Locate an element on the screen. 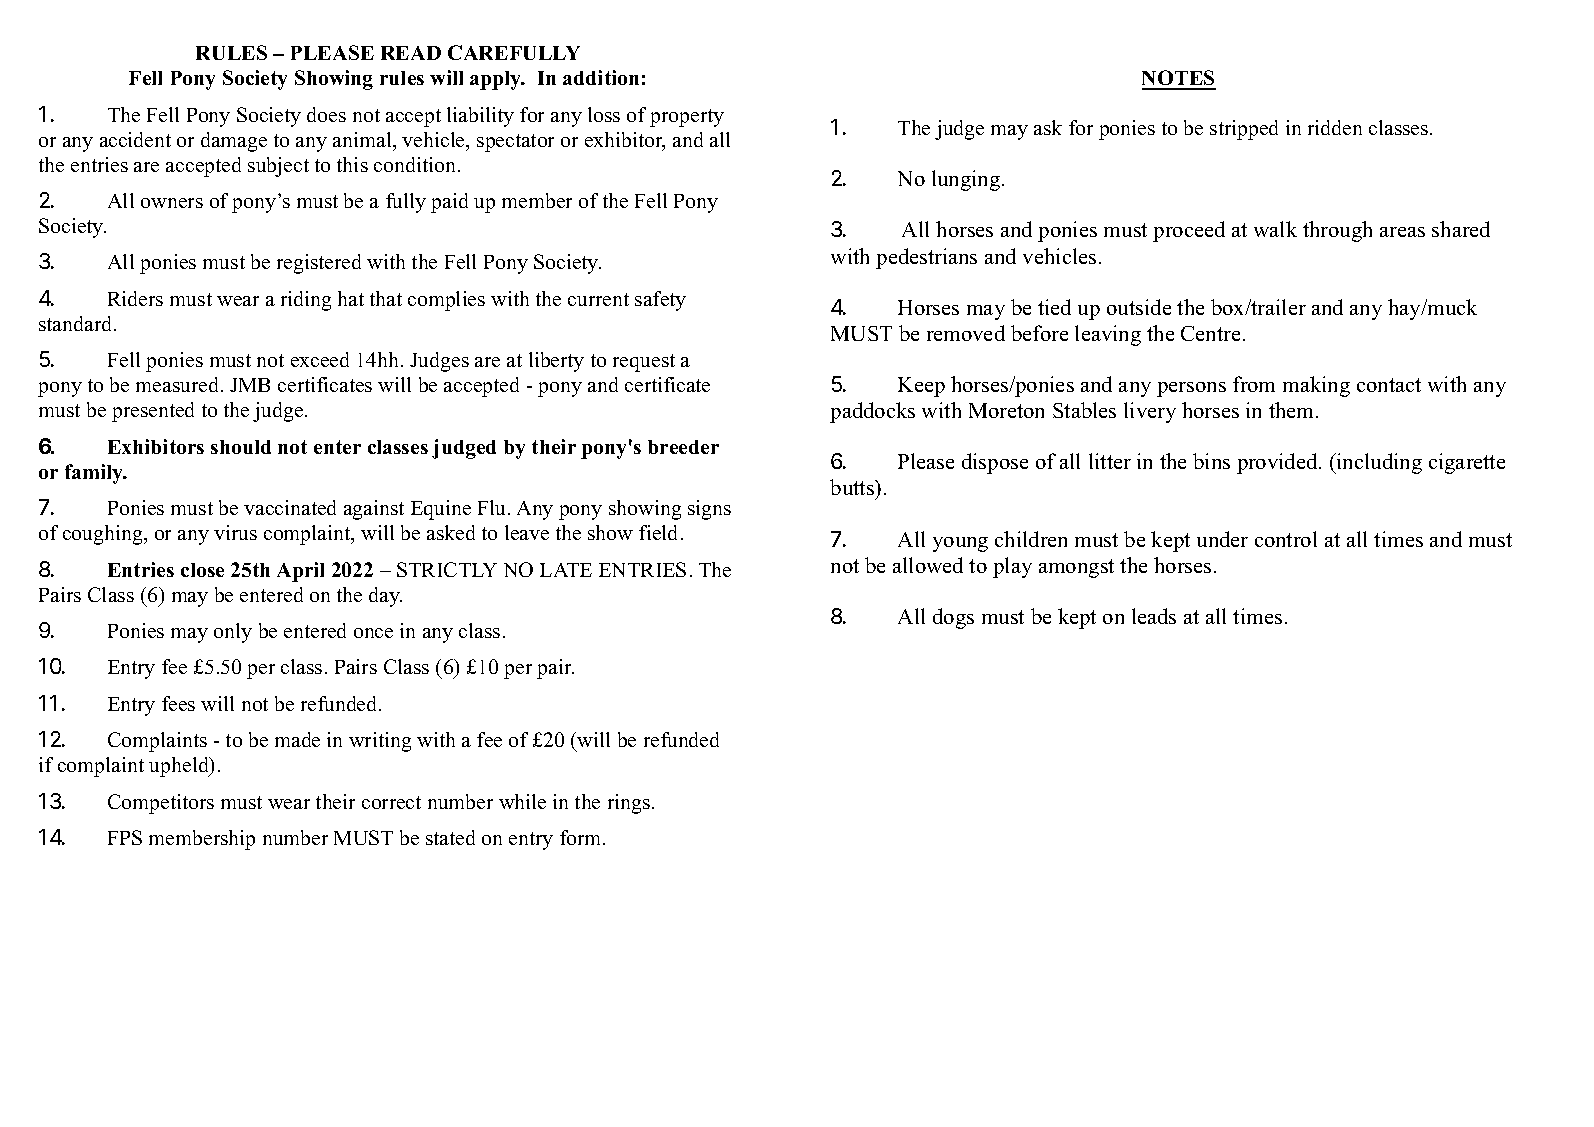  through is located at coordinates (1337, 231).
